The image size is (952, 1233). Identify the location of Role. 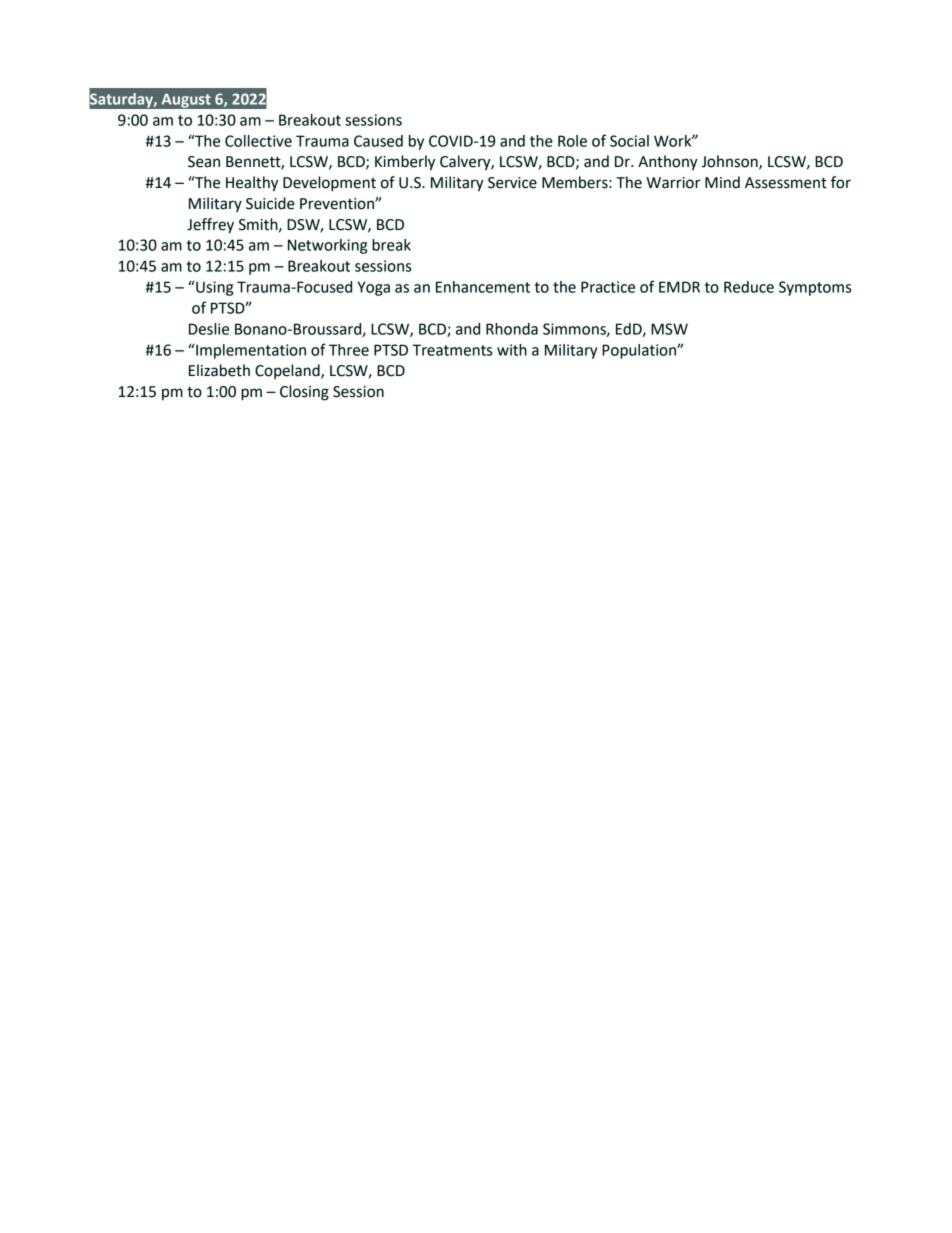
(572, 141).
